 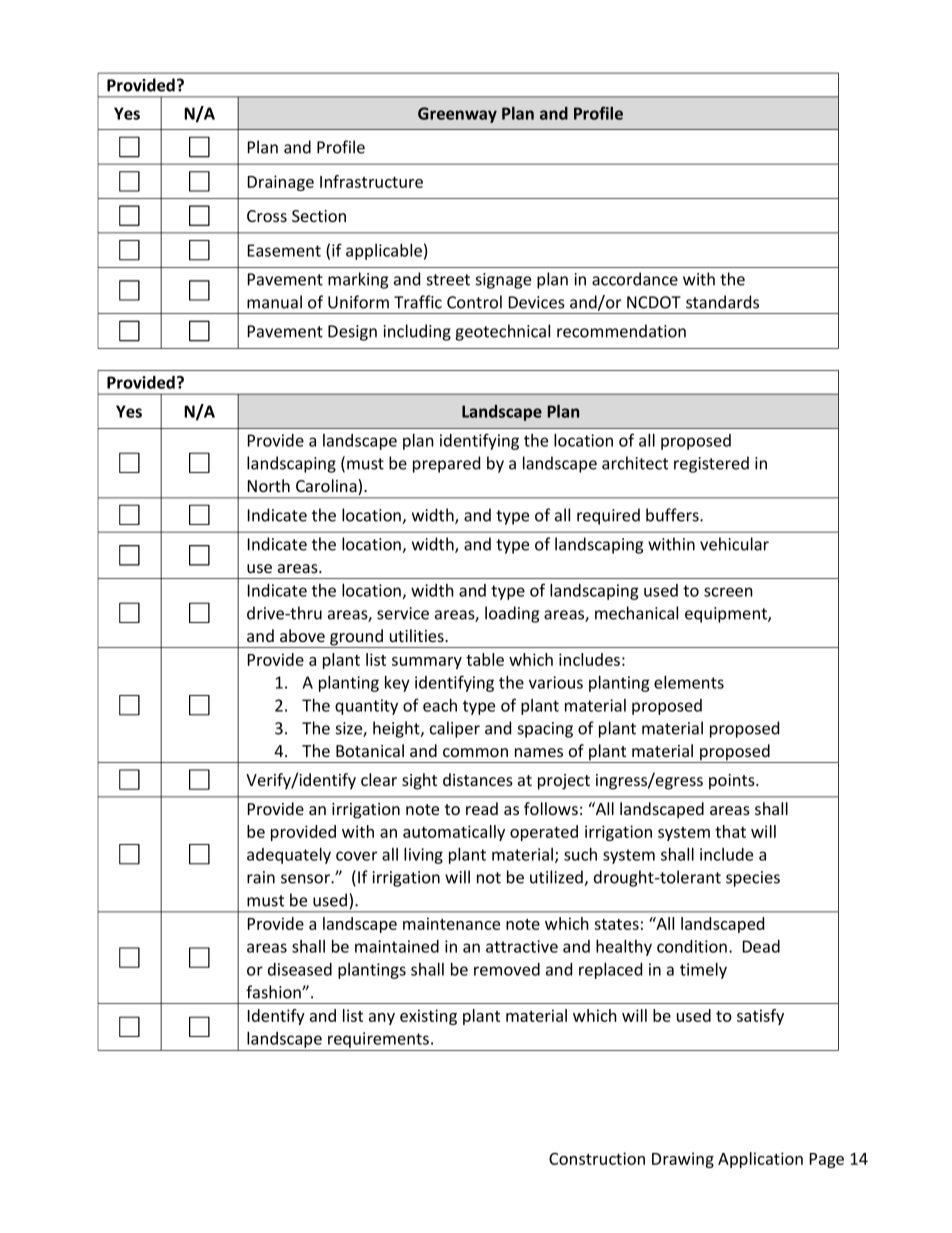 I want to click on Infrastructure, so click(x=371, y=181).
